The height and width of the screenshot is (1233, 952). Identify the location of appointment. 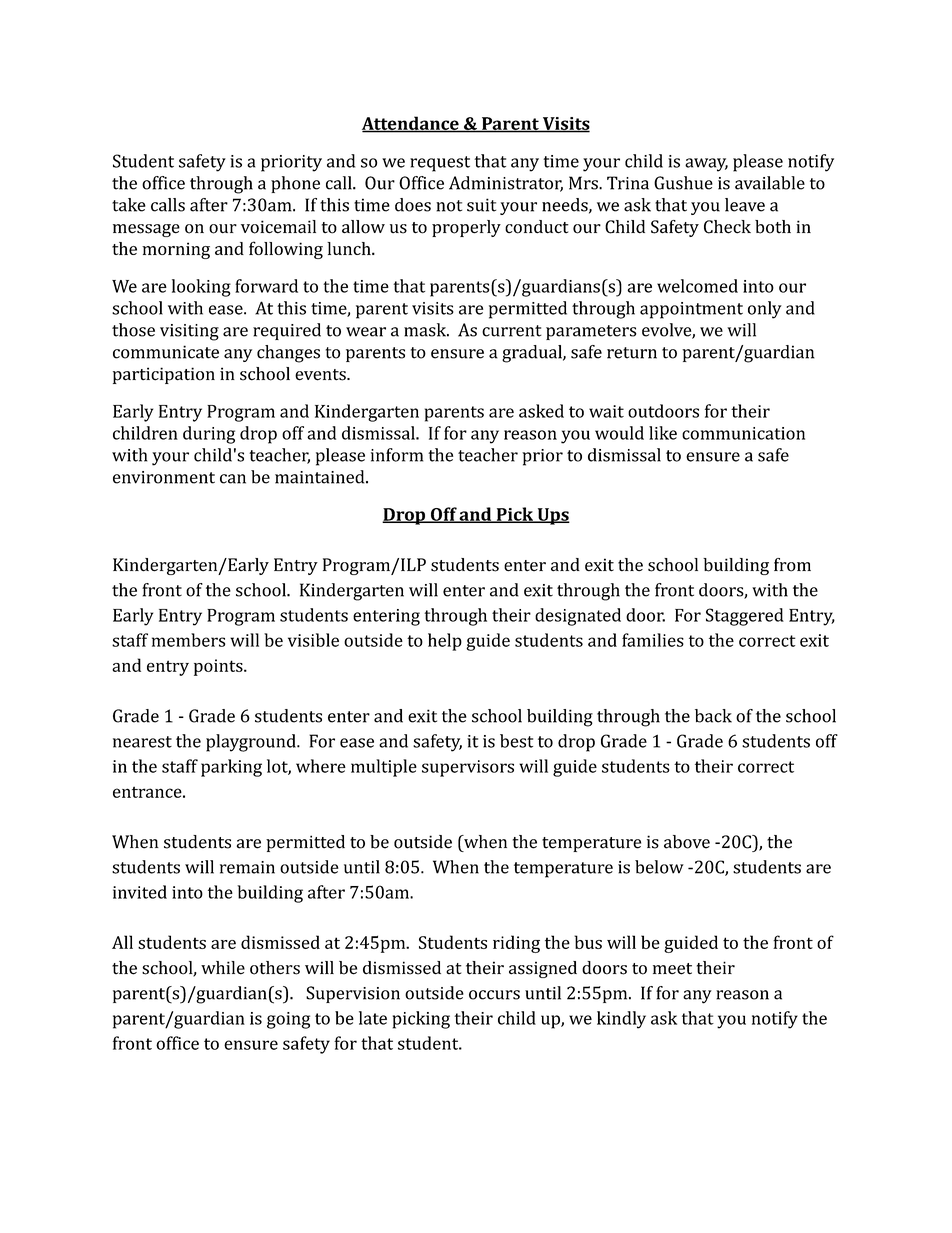
(691, 310).
